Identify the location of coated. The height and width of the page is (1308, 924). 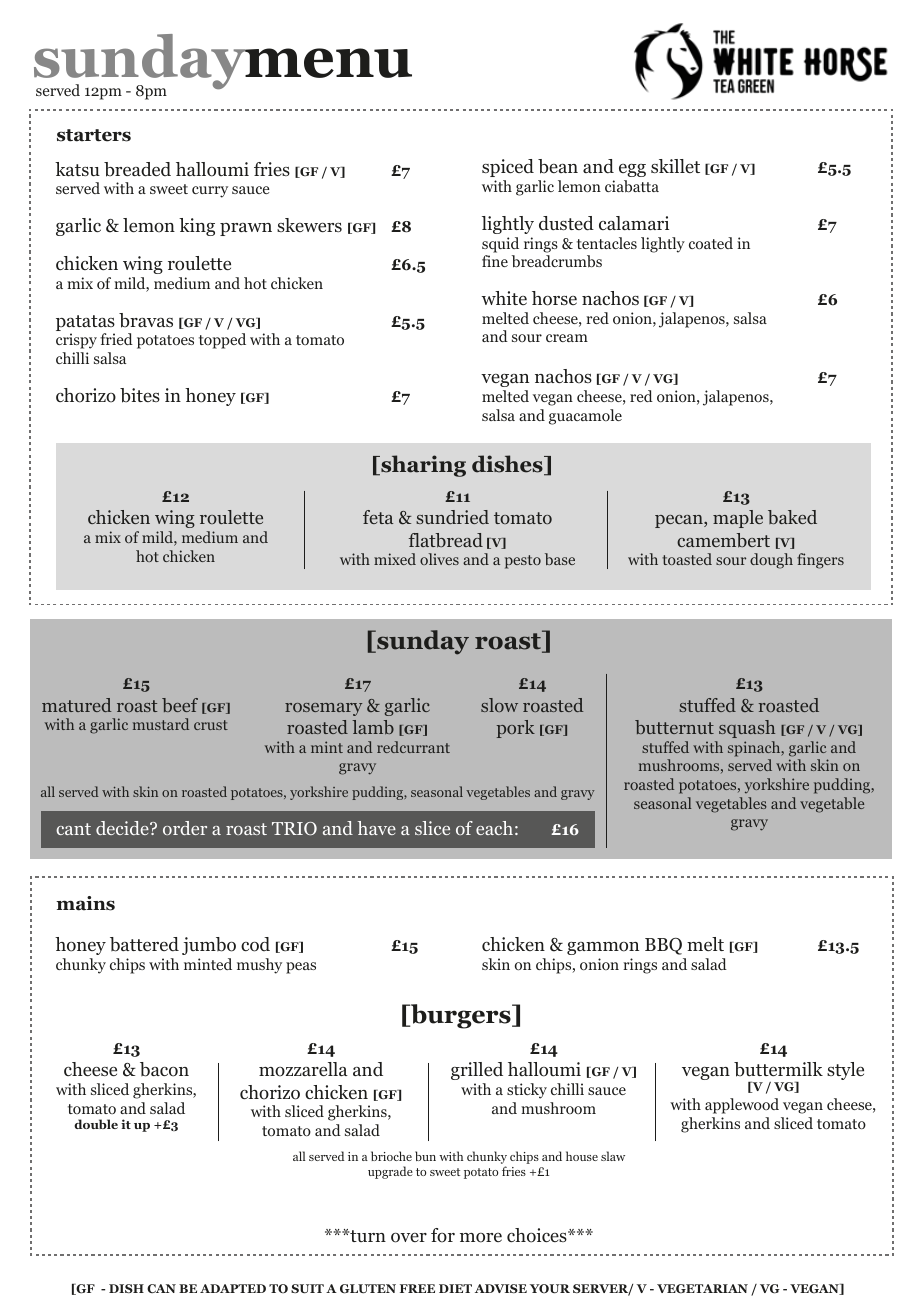
(711, 243).
